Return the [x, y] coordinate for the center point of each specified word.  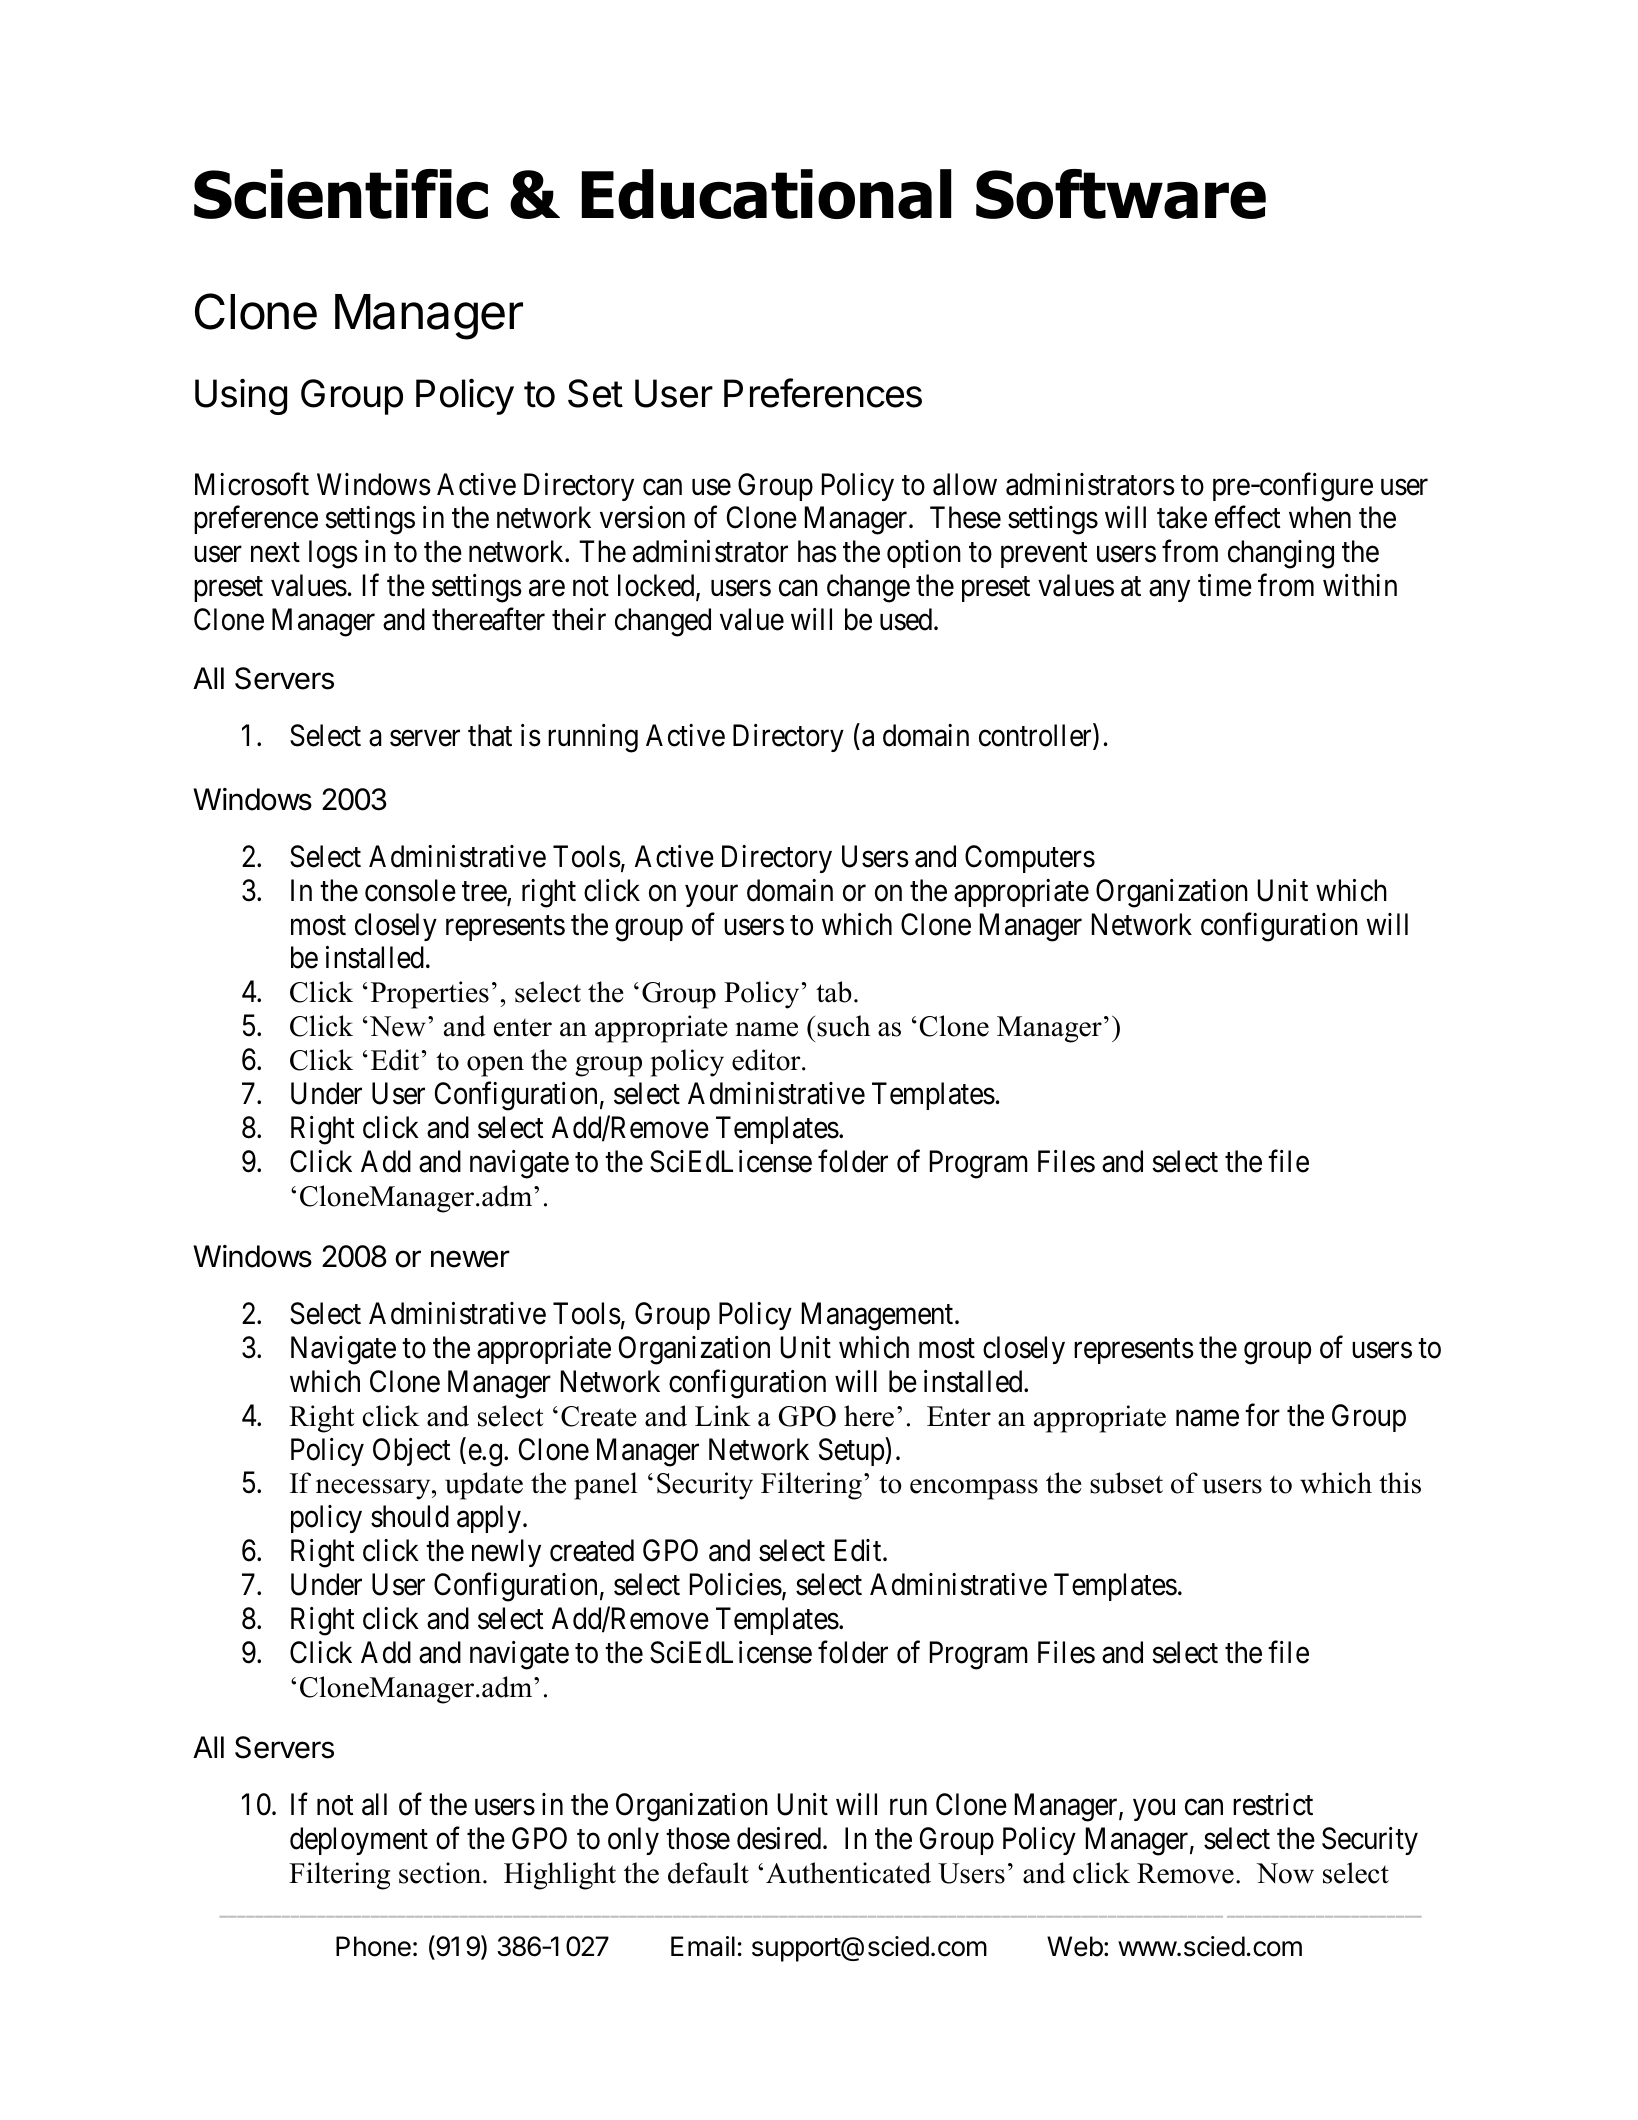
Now [1285, 1873]
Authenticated [848, 1873]
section [441, 1873]
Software [1121, 194]
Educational [766, 194]
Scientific [341, 194]
